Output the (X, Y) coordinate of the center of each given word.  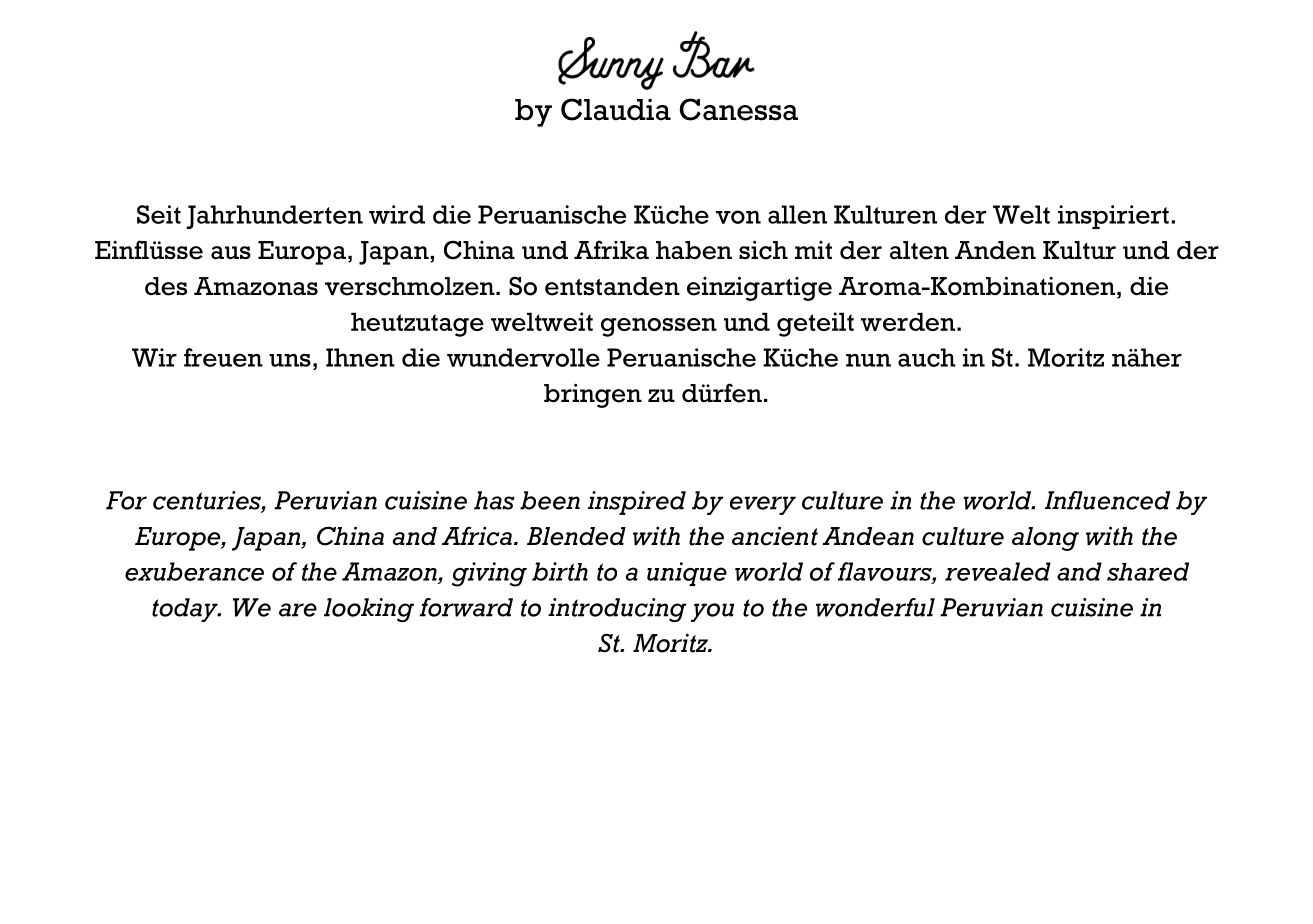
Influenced (1107, 500)
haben (694, 250)
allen (797, 214)
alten (919, 250)
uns (290, 360)
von (738, 217)
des (166, 286)
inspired (637, 503)
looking (369, 610)
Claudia (616, 109)
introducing (617, 610)
